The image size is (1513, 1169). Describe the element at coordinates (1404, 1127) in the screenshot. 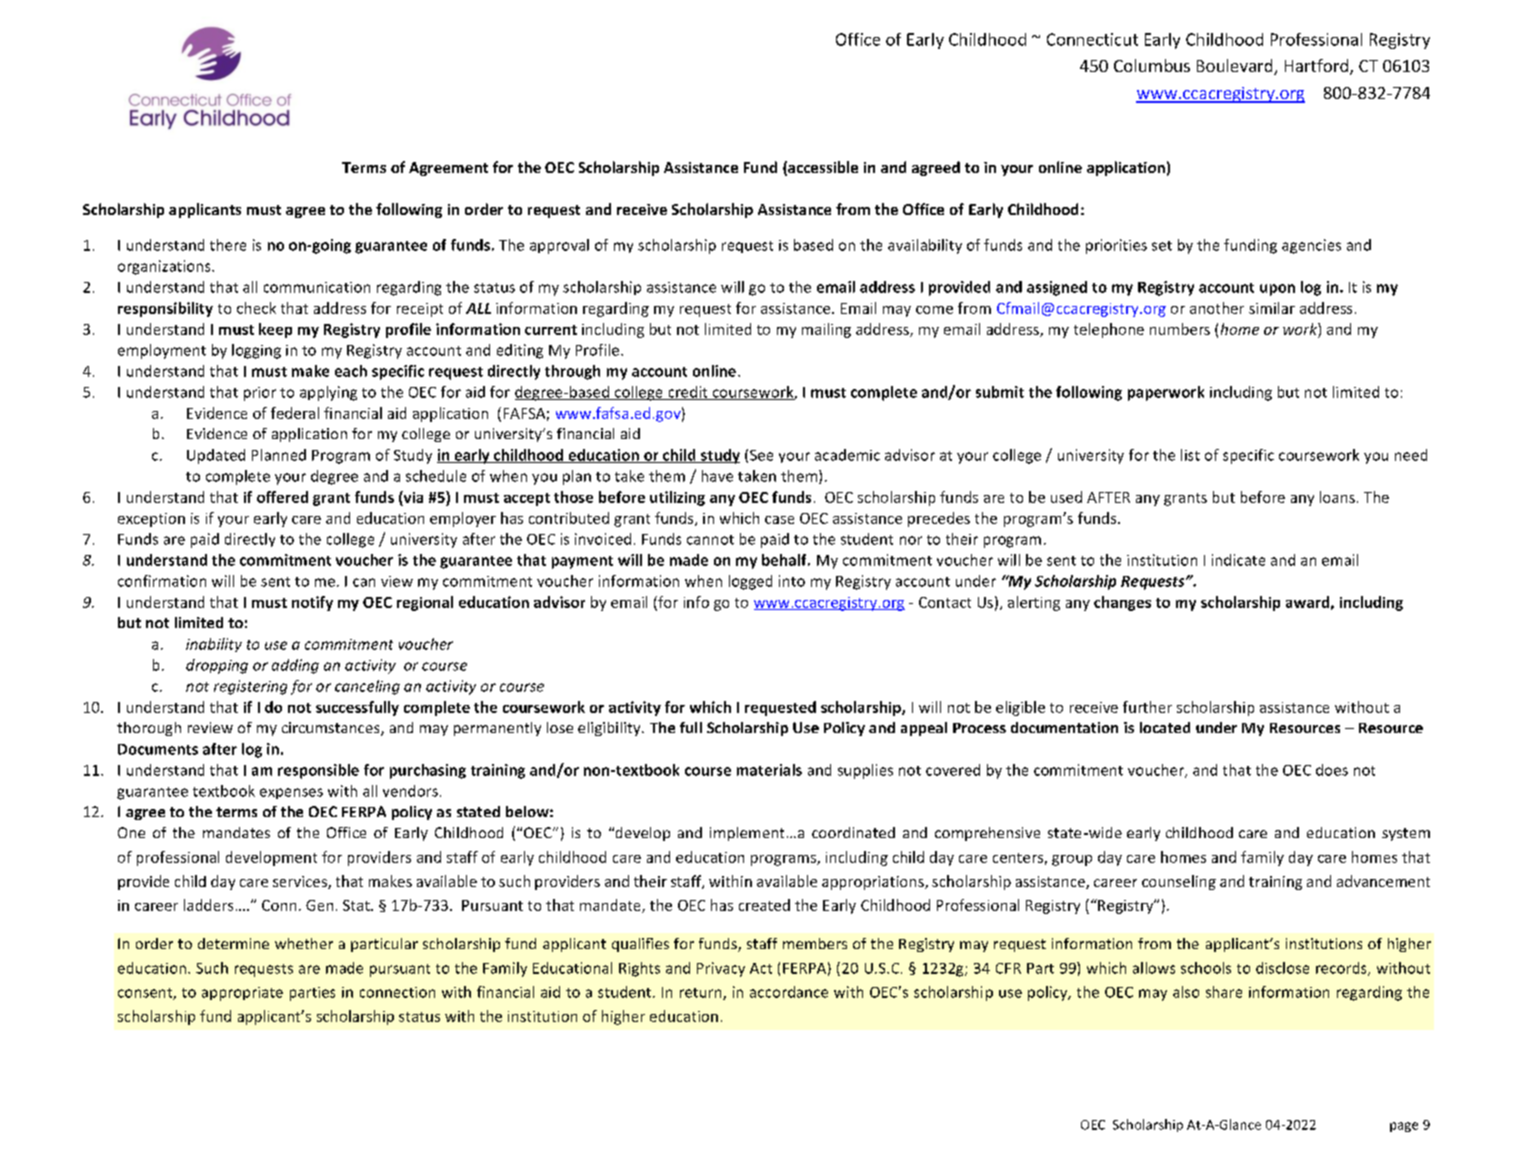

I see `page` at that location.
